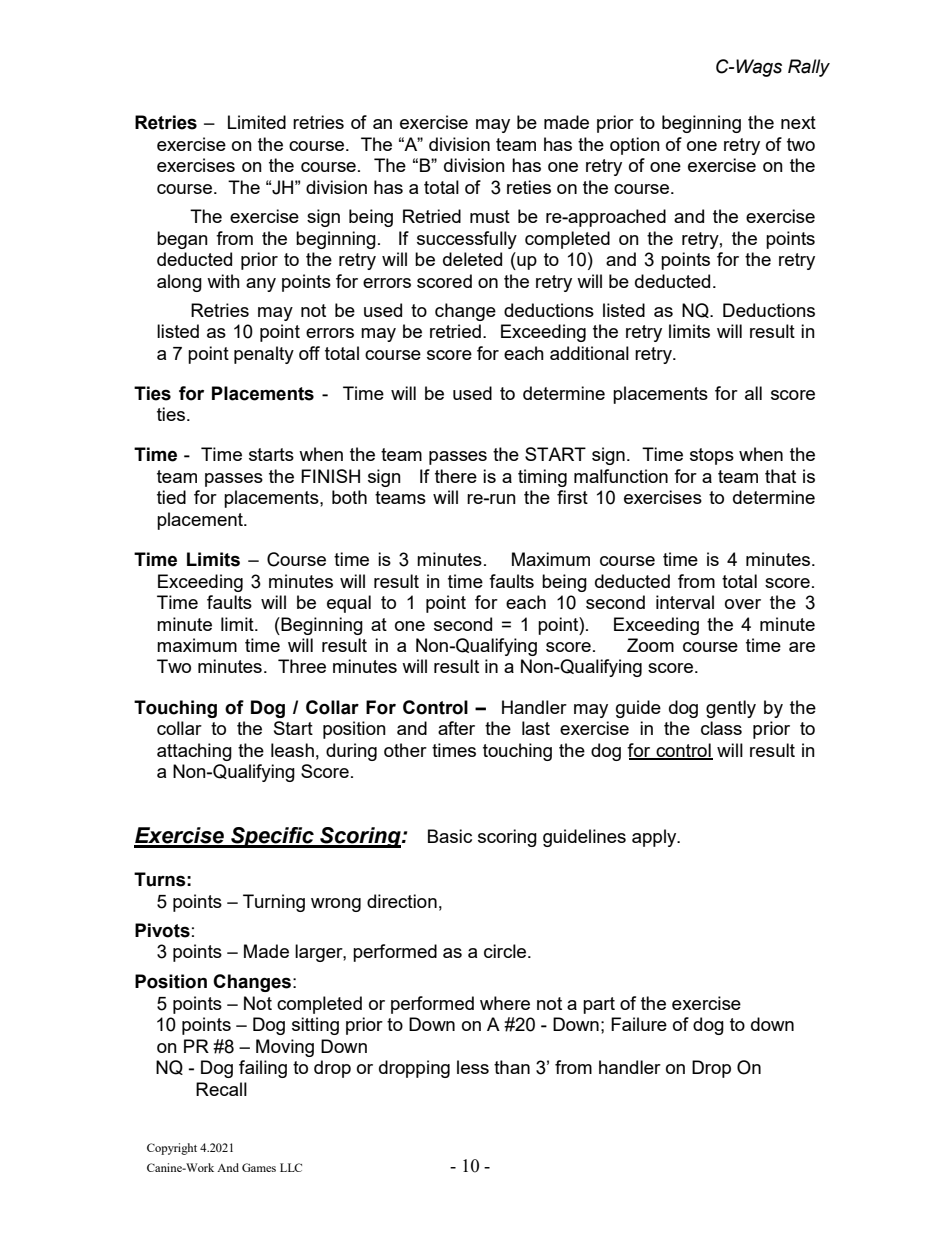 The height and width of the screenshot is (1233, 952). I want to click on Games, so click(259, 1167).
